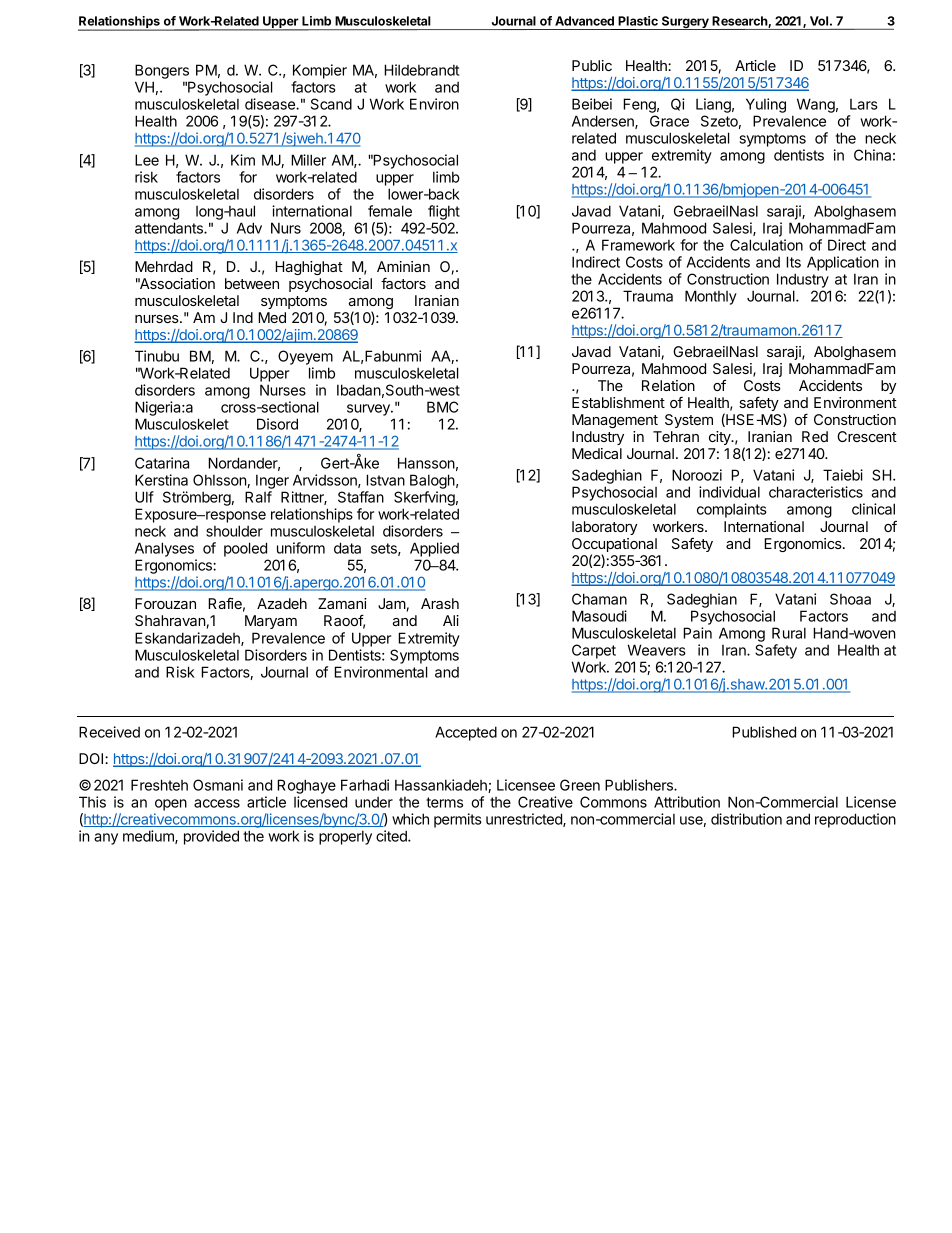  What do you see at coordinates (458, 820) in the document?
I see `permits` at bounding box center [458, 820].
